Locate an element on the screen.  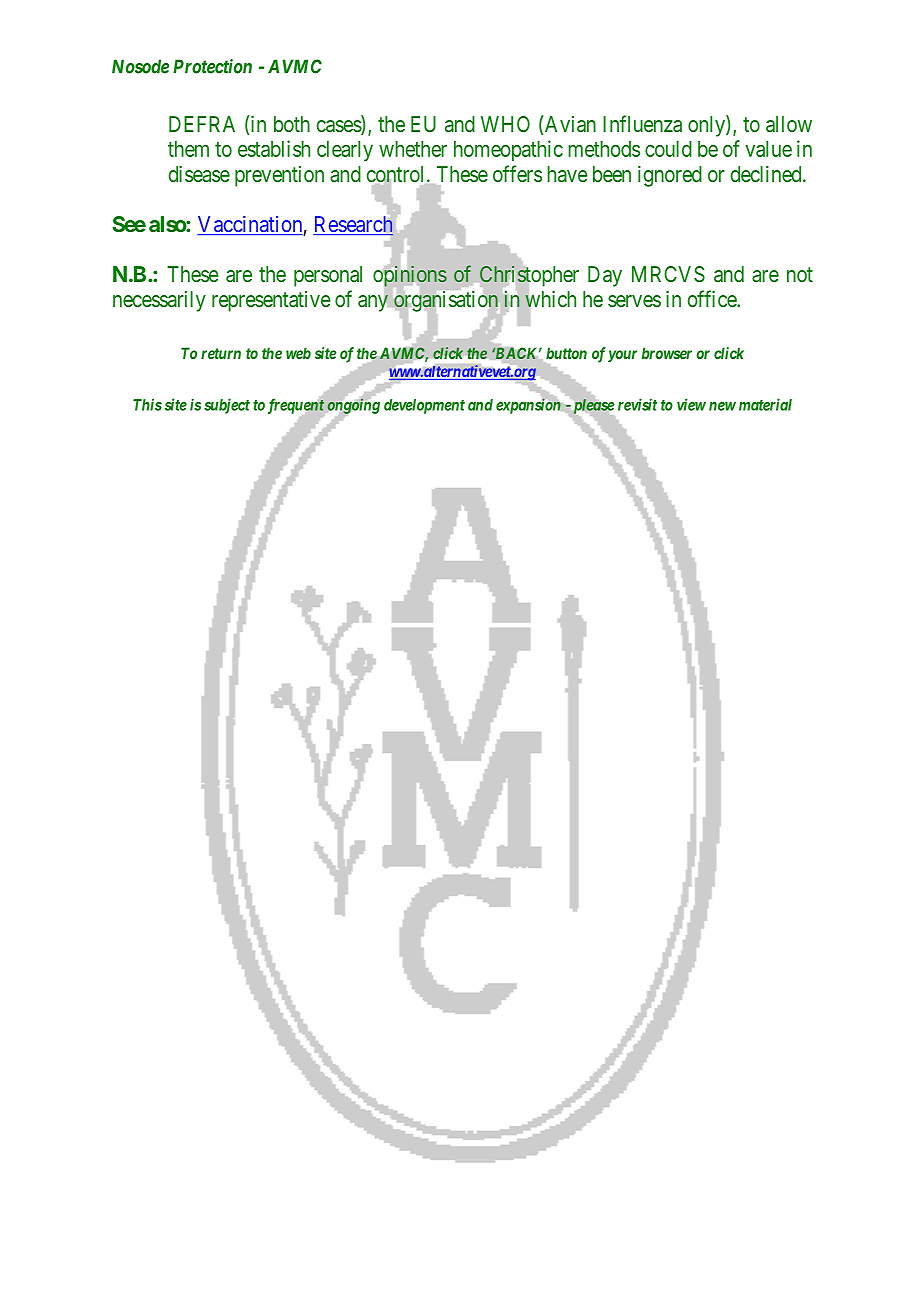
offers is located at coordinates (517, 173).
